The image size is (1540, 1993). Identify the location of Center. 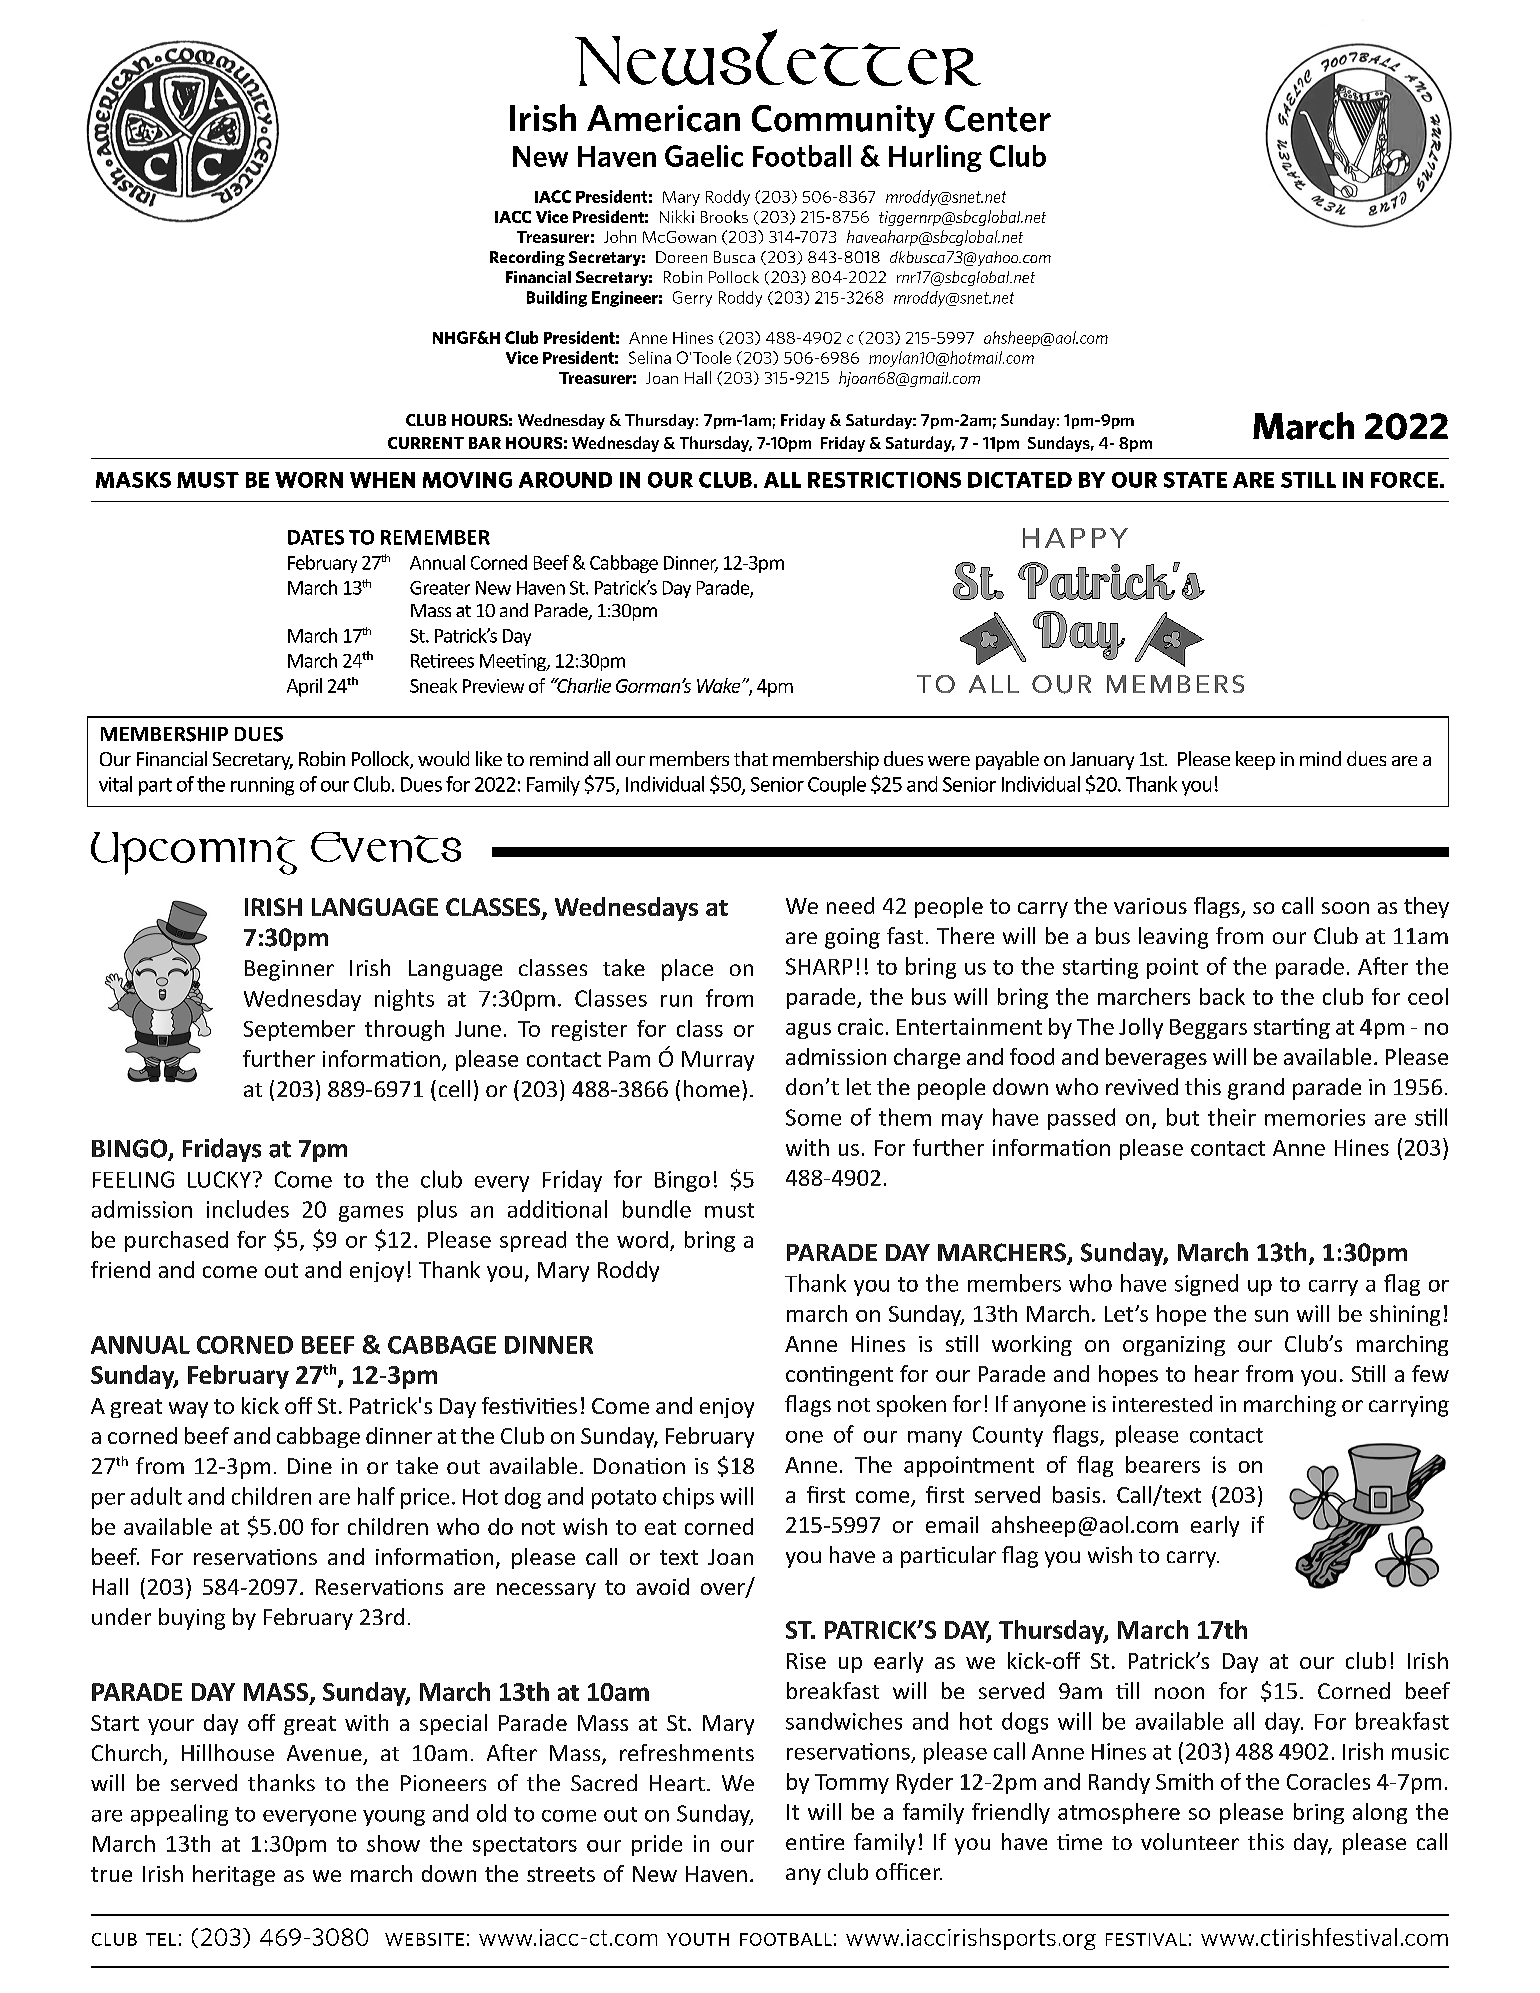
(998, 118).
